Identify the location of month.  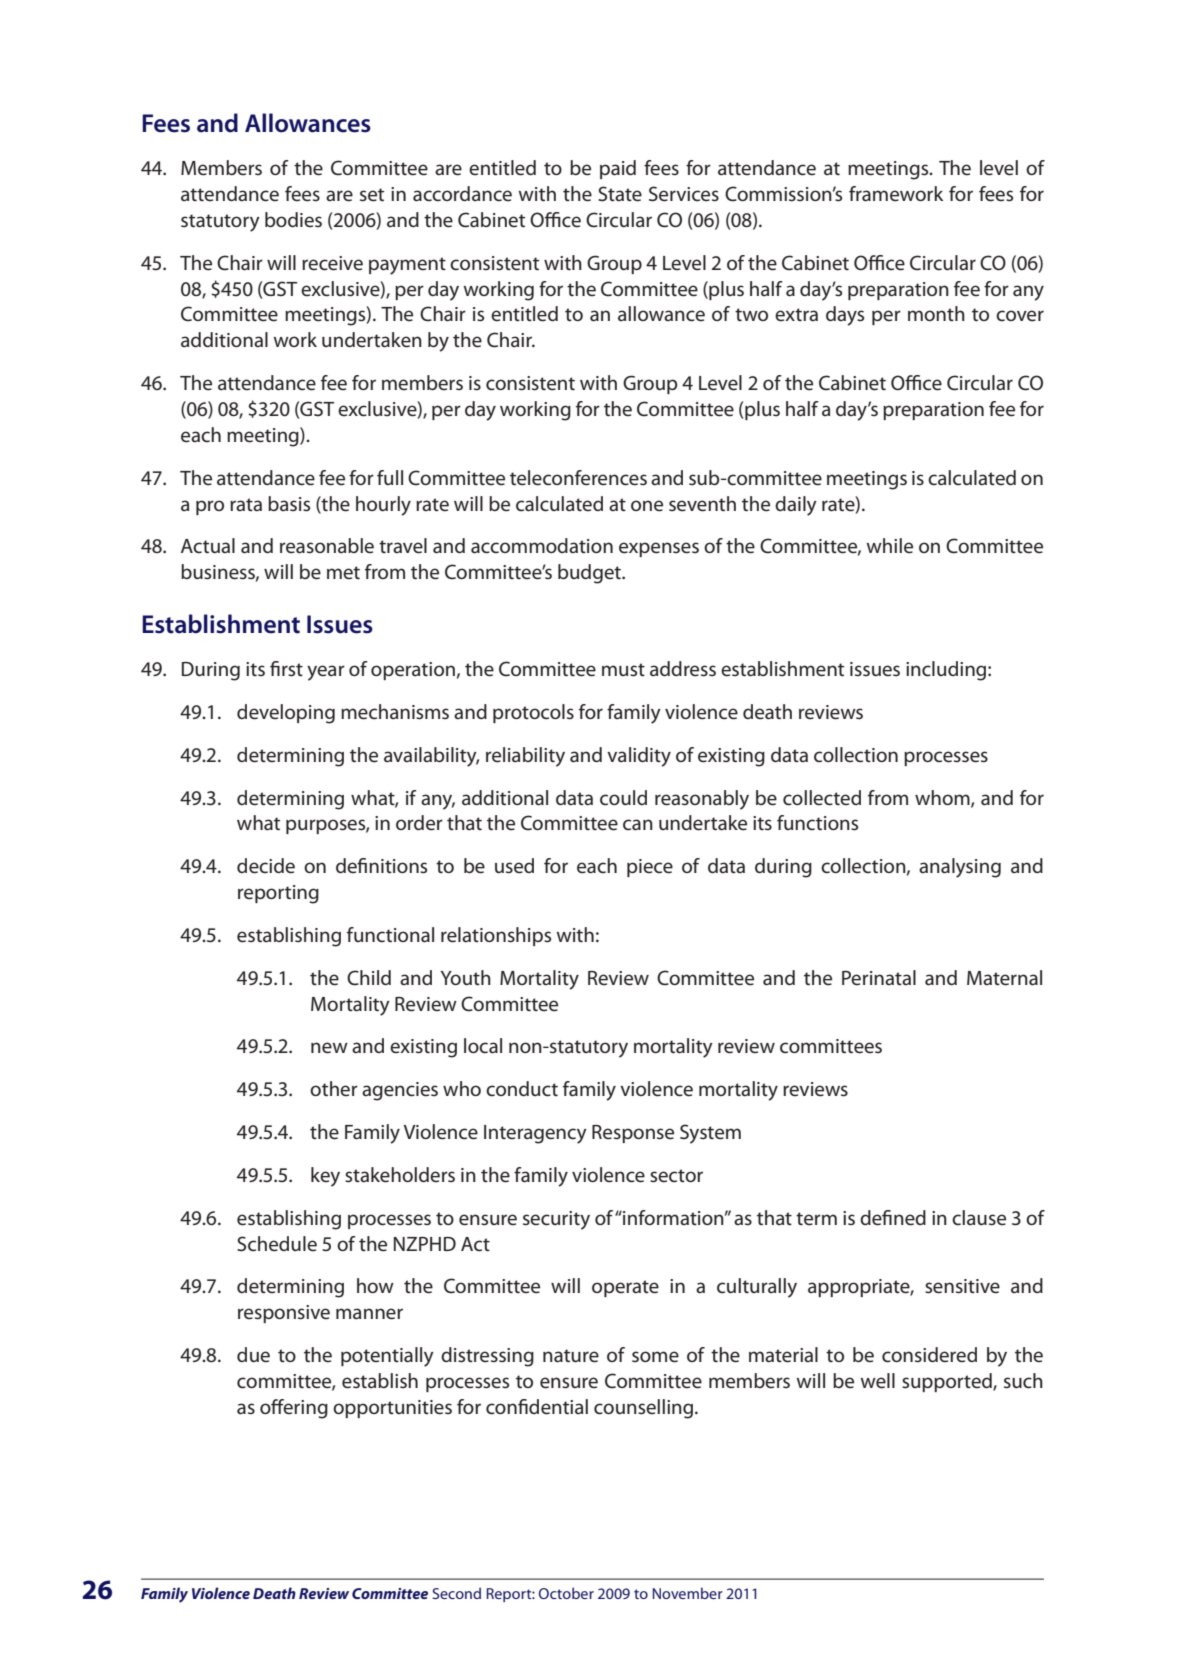
(936, 313).
